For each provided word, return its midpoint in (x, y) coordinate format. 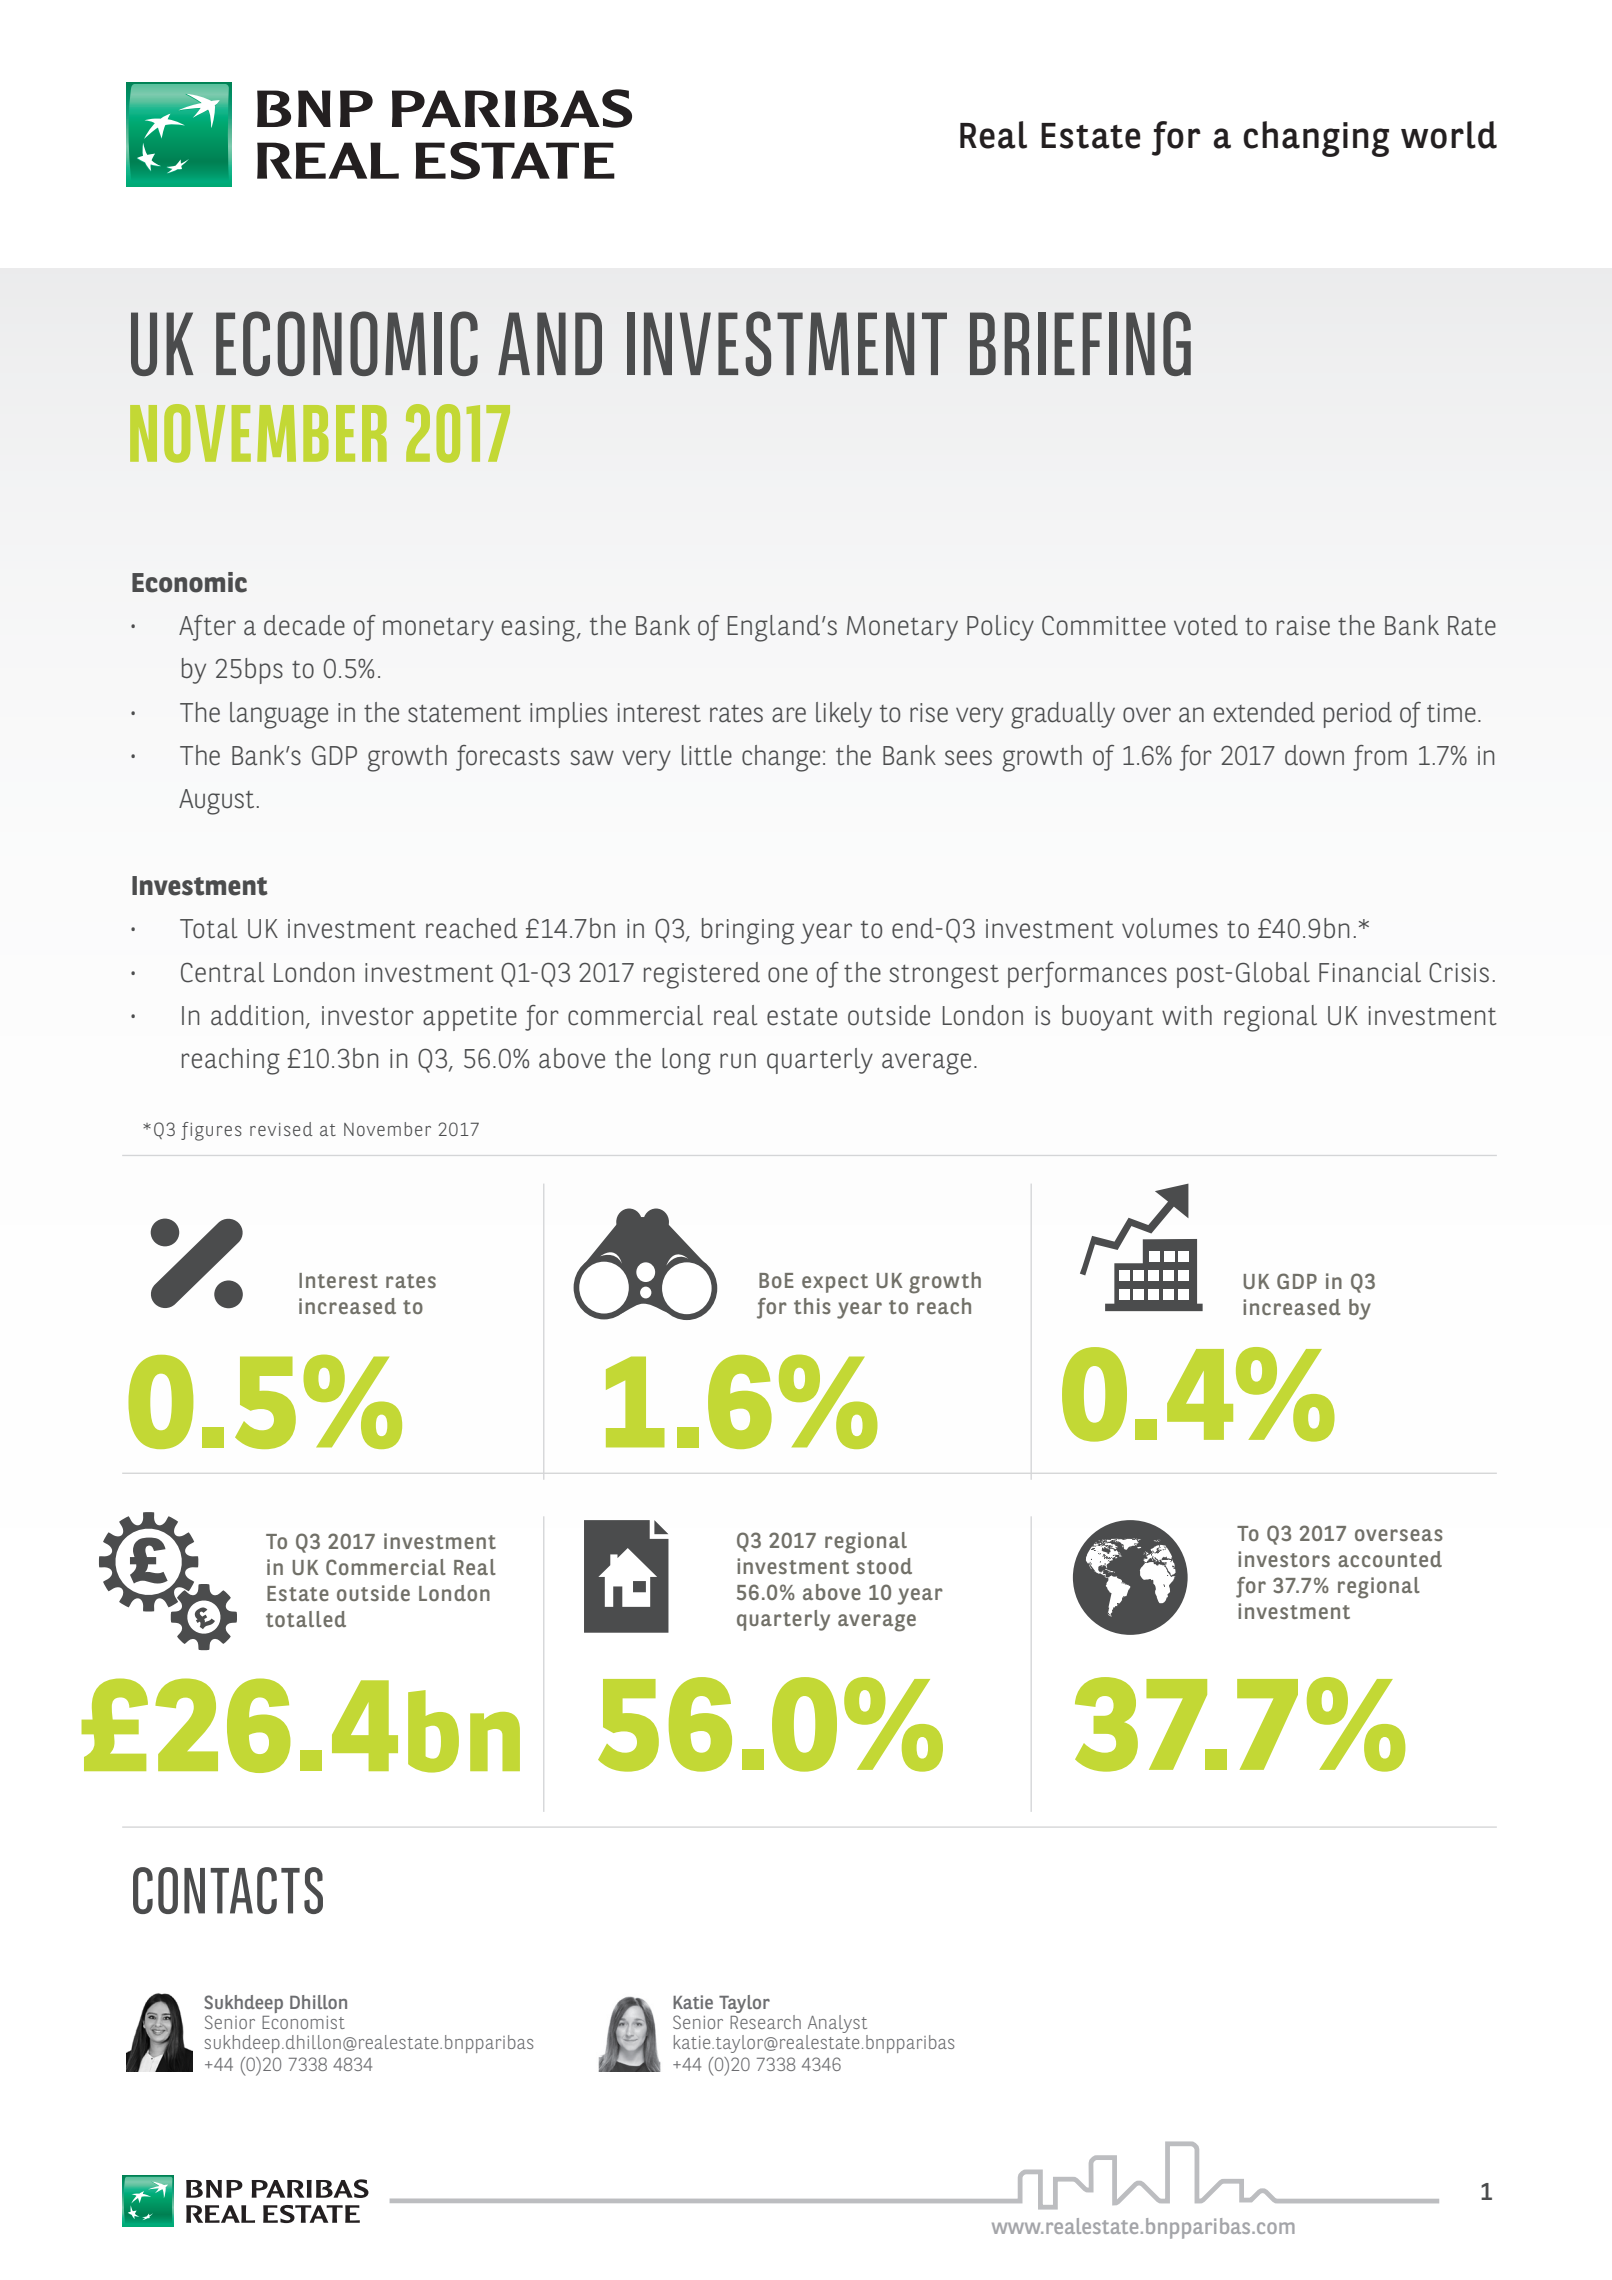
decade (304, 625)
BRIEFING (1080, 343)
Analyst (837, 2024)
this (812, 1306)
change (781, 758)
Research (765, 2020)
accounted (1390, 1559)
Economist (303, 2022)
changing (1316, 139)
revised (281, 1129)
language (279, 715)
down (1314, 755)
